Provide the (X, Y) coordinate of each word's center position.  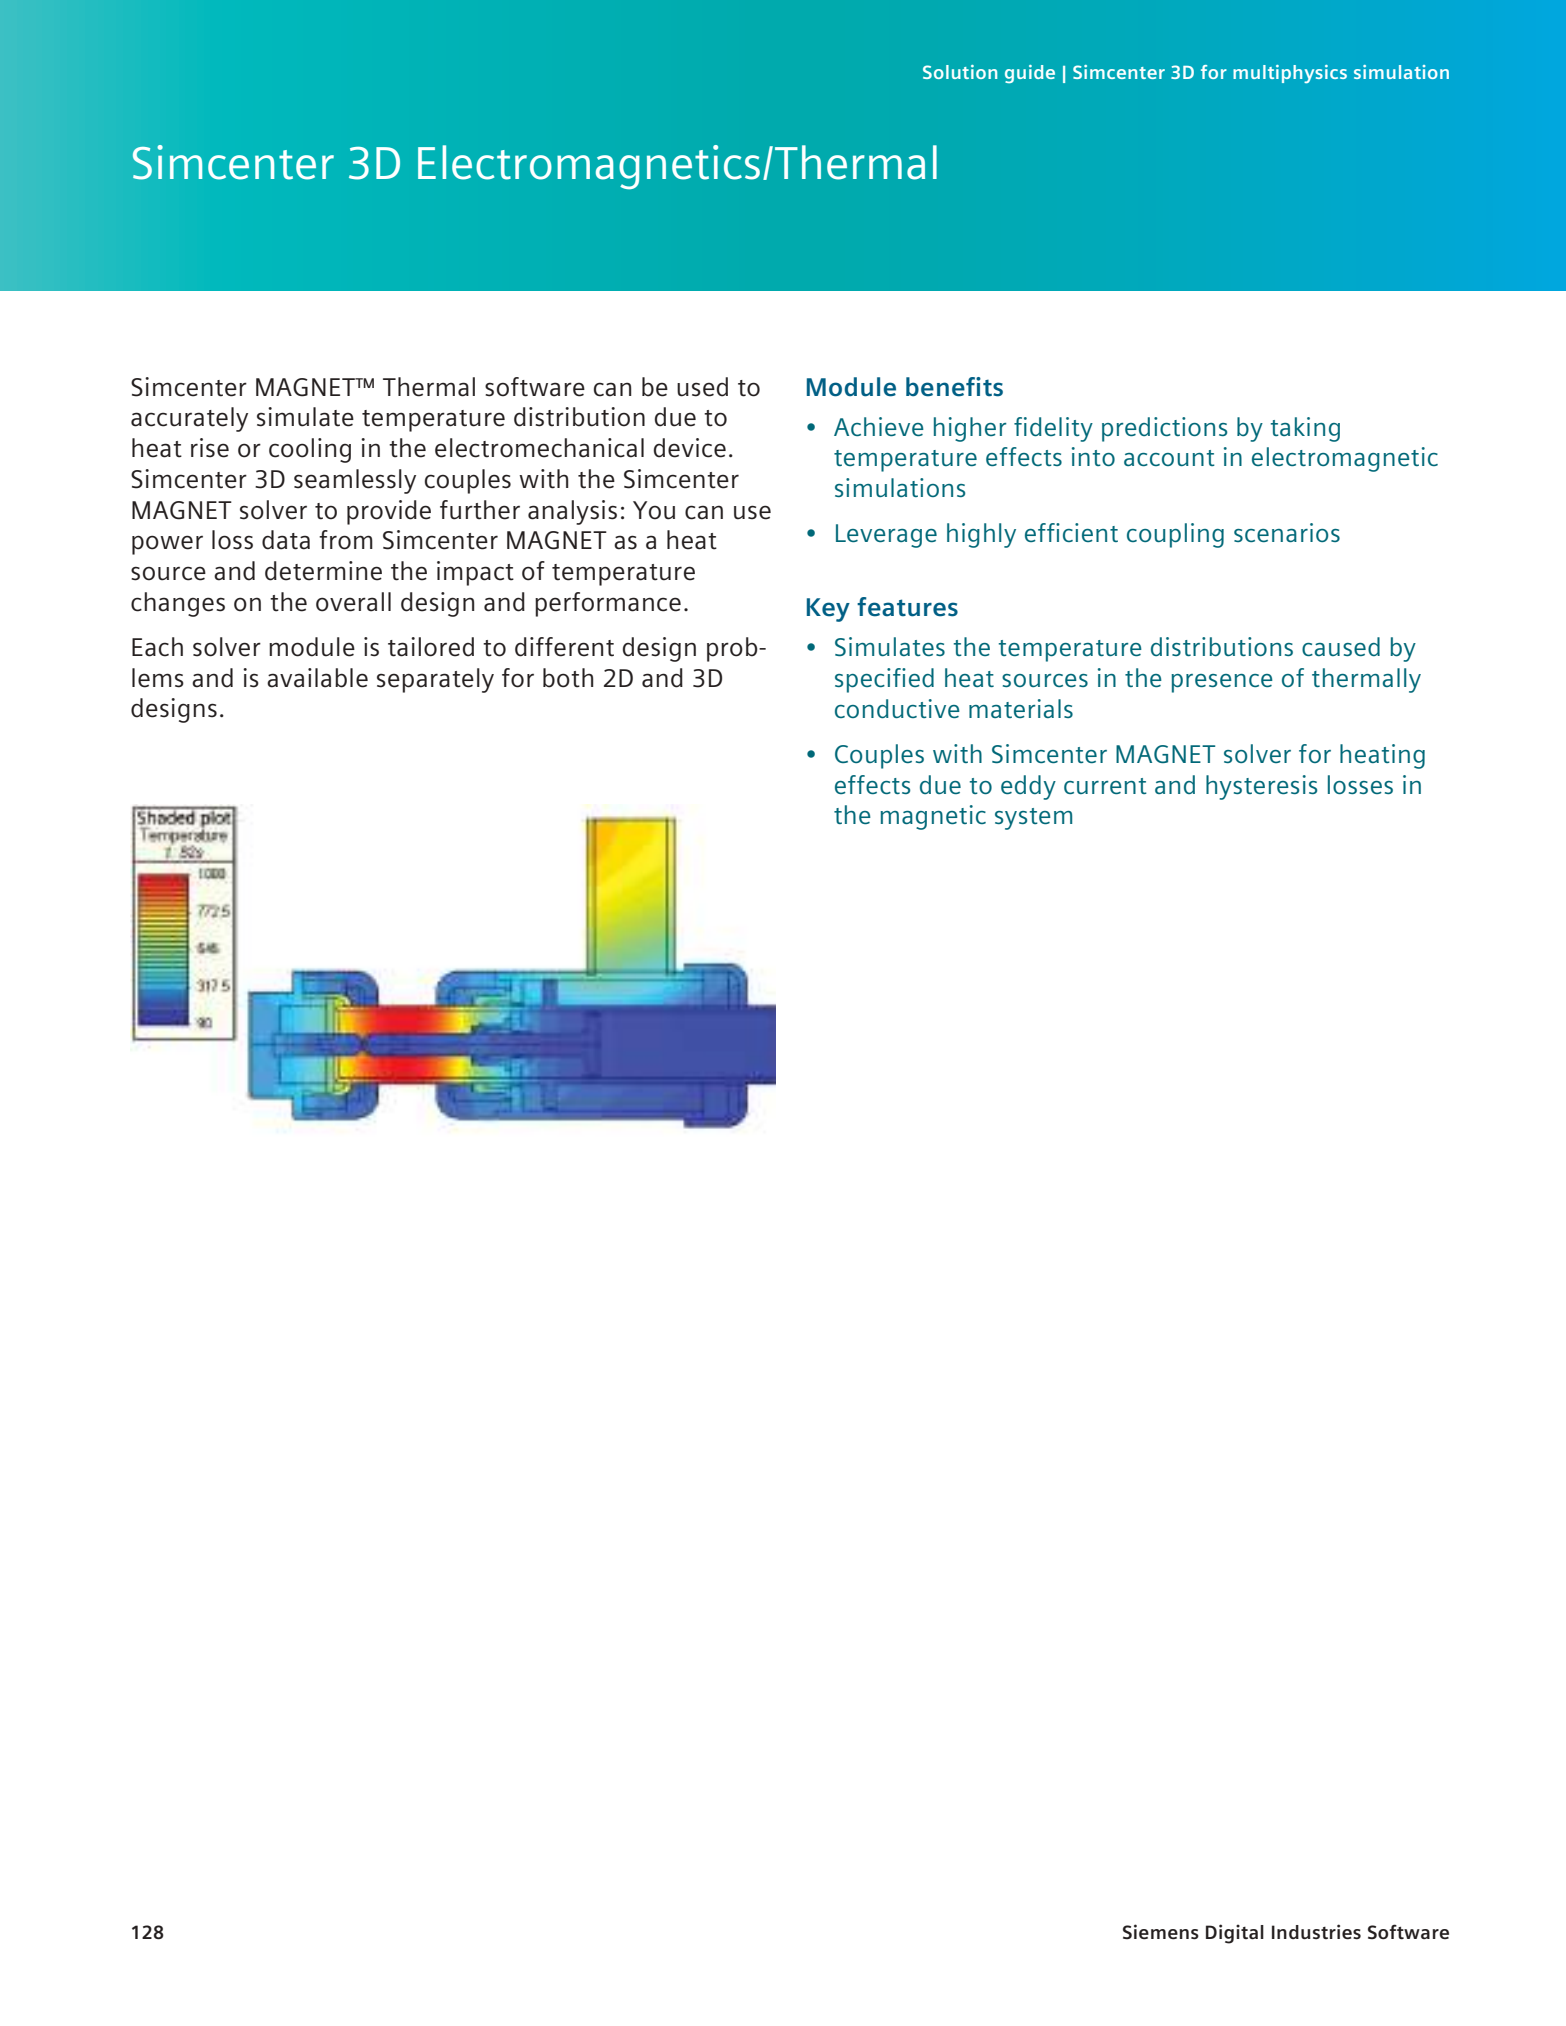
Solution (960, 72)
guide (1030, 74)
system (1033, 819)
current (1105, 786)
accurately (189, 419)
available (317, 678)
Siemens (1161, 1932)
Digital (1235, 1934)
